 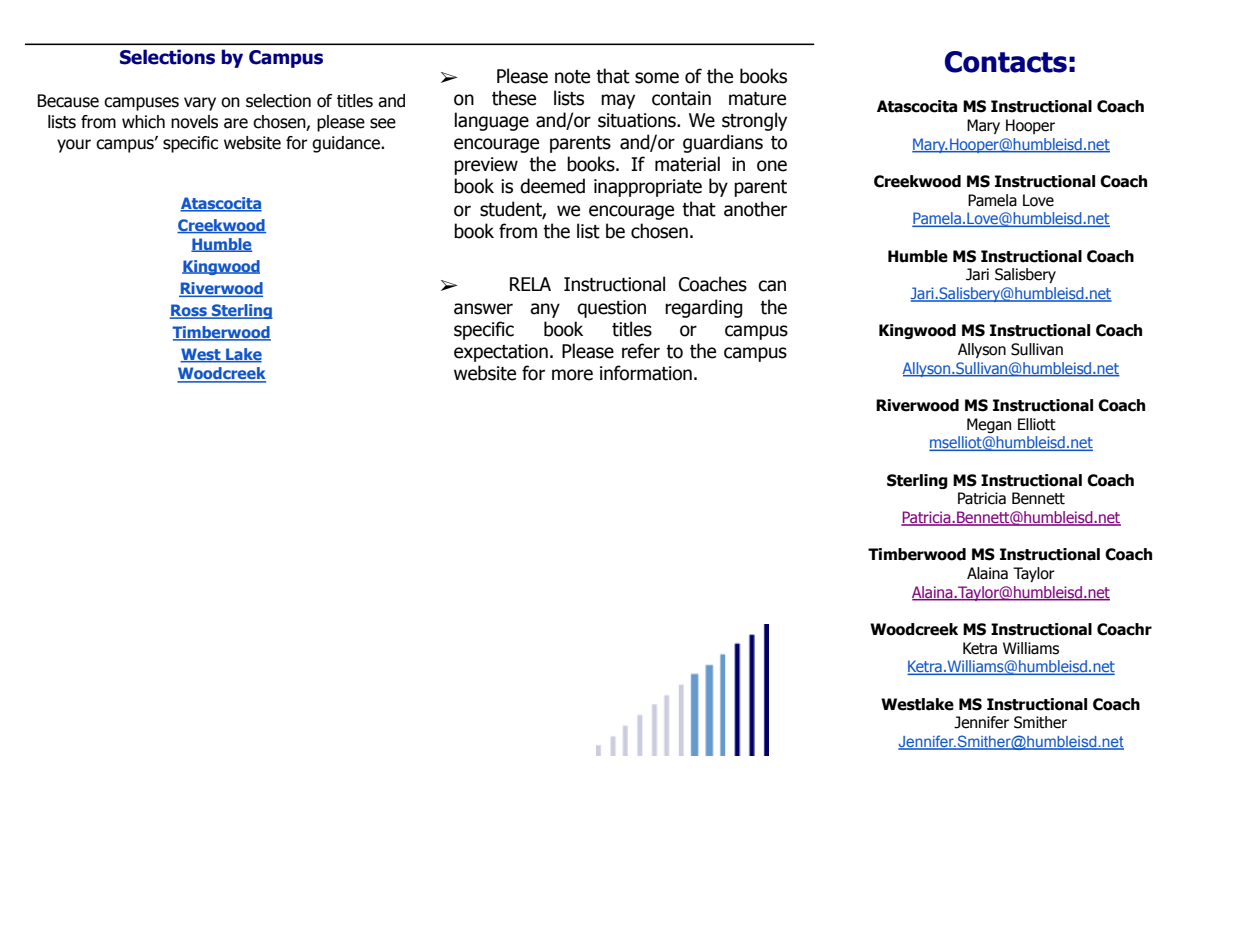 What do you see at coordinates (704, 308) in the document?
I see `regarding` at bounding box center [704, 308].
